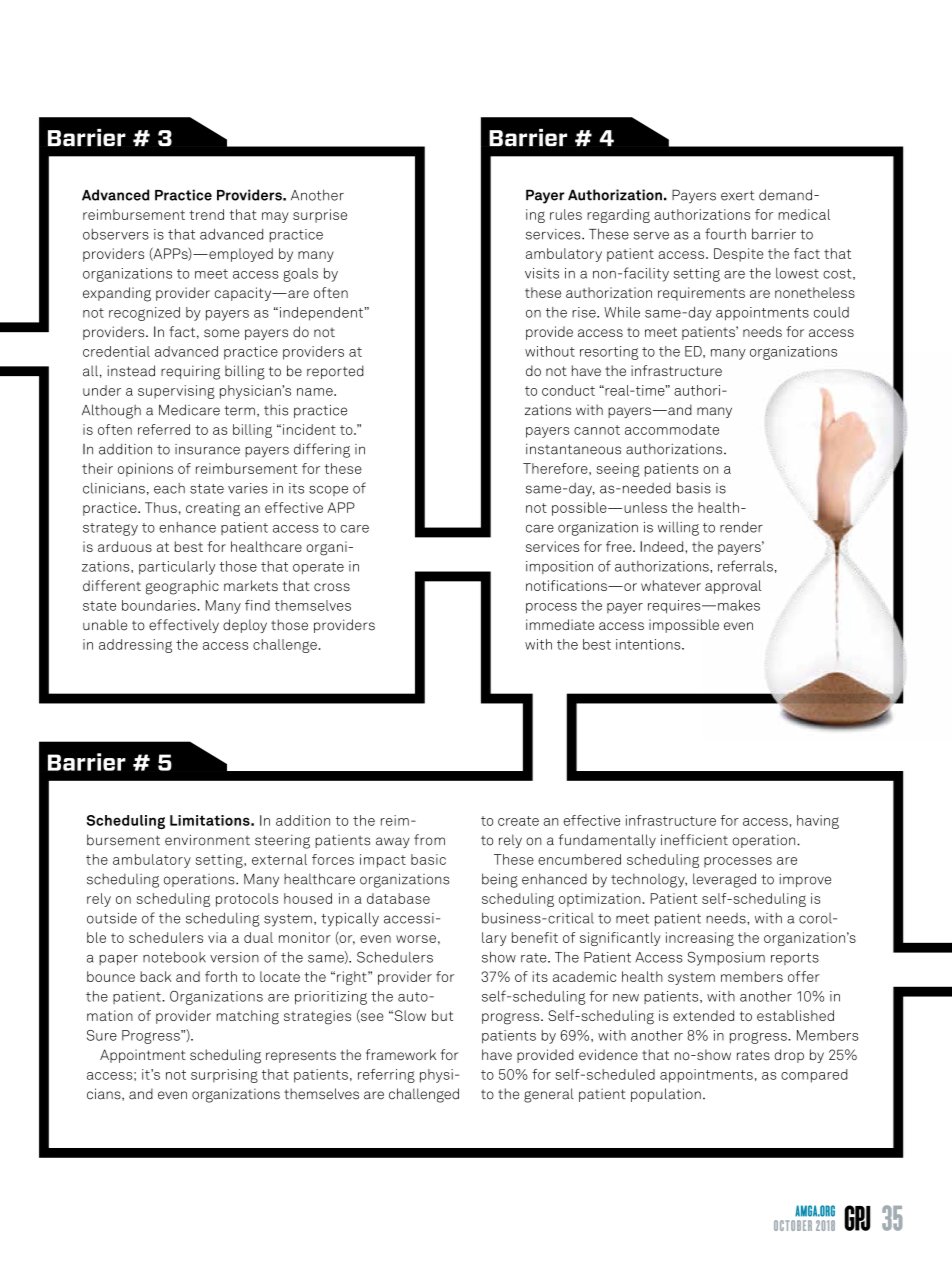  I want to click on trend, so click(206, 214).
